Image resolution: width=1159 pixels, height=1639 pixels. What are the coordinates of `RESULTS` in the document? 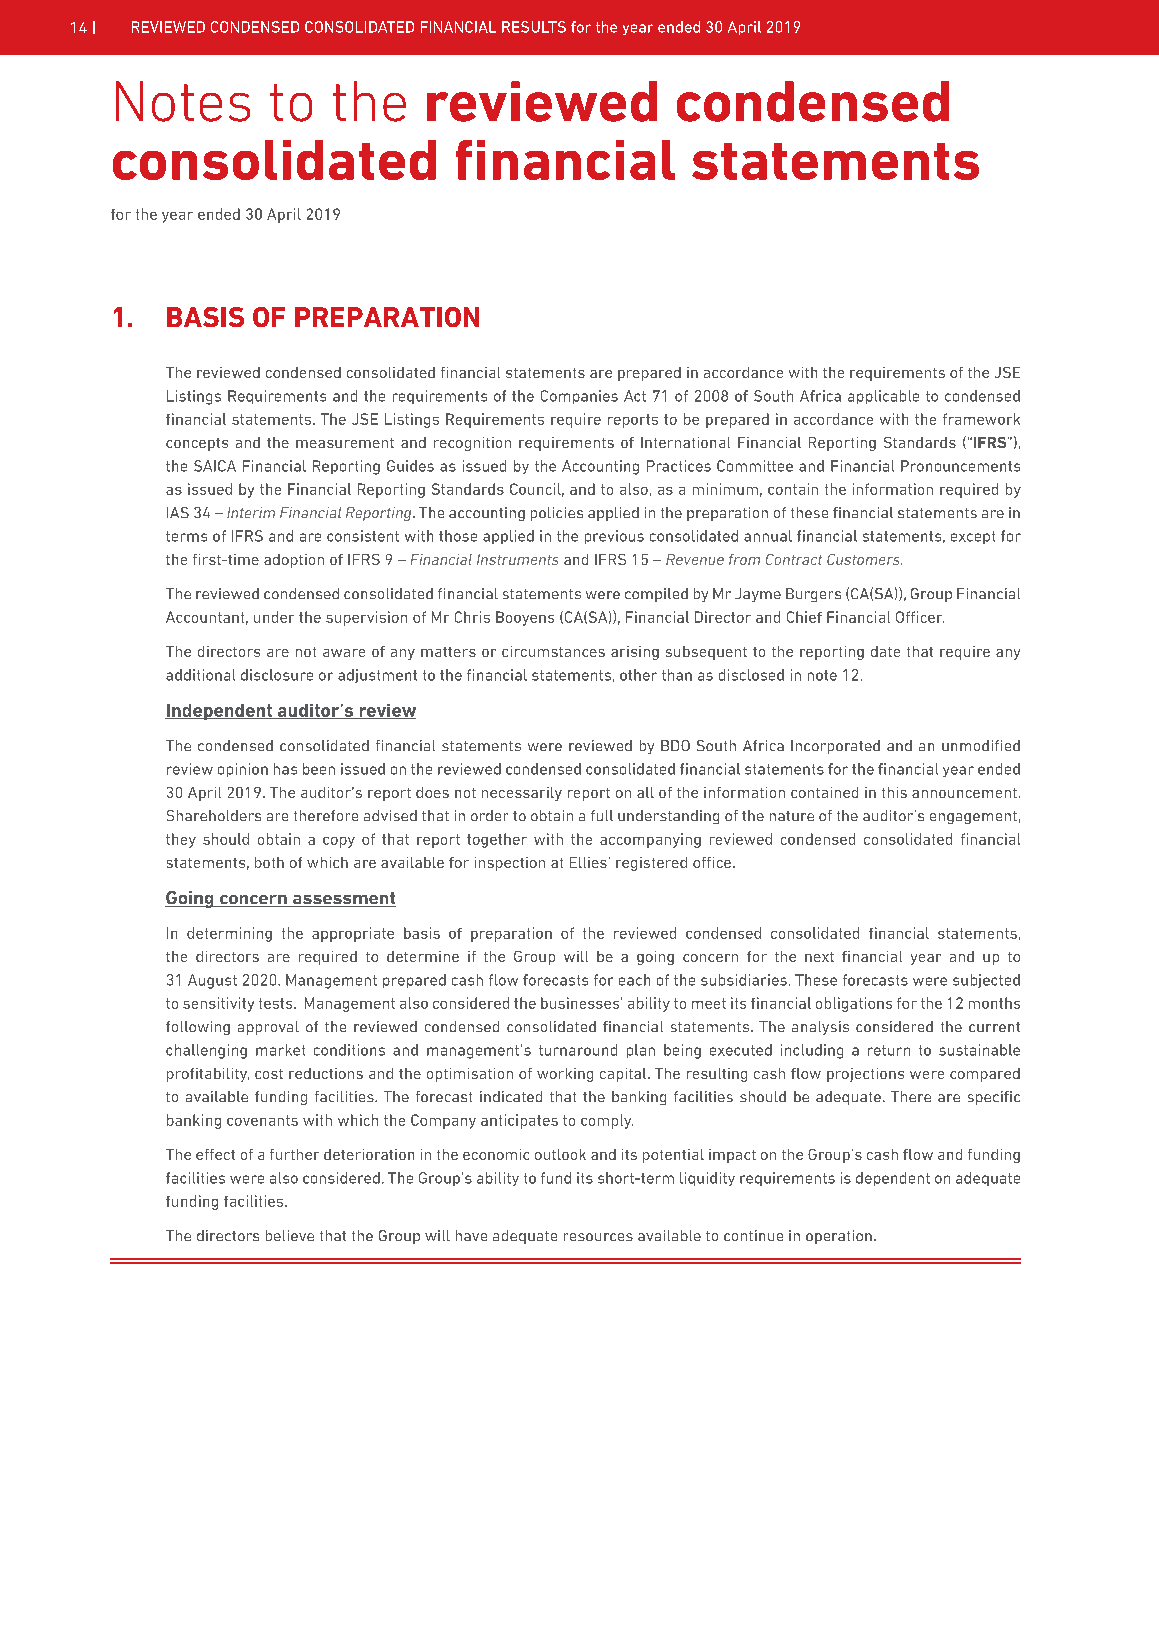 It's located at (534, 27).
